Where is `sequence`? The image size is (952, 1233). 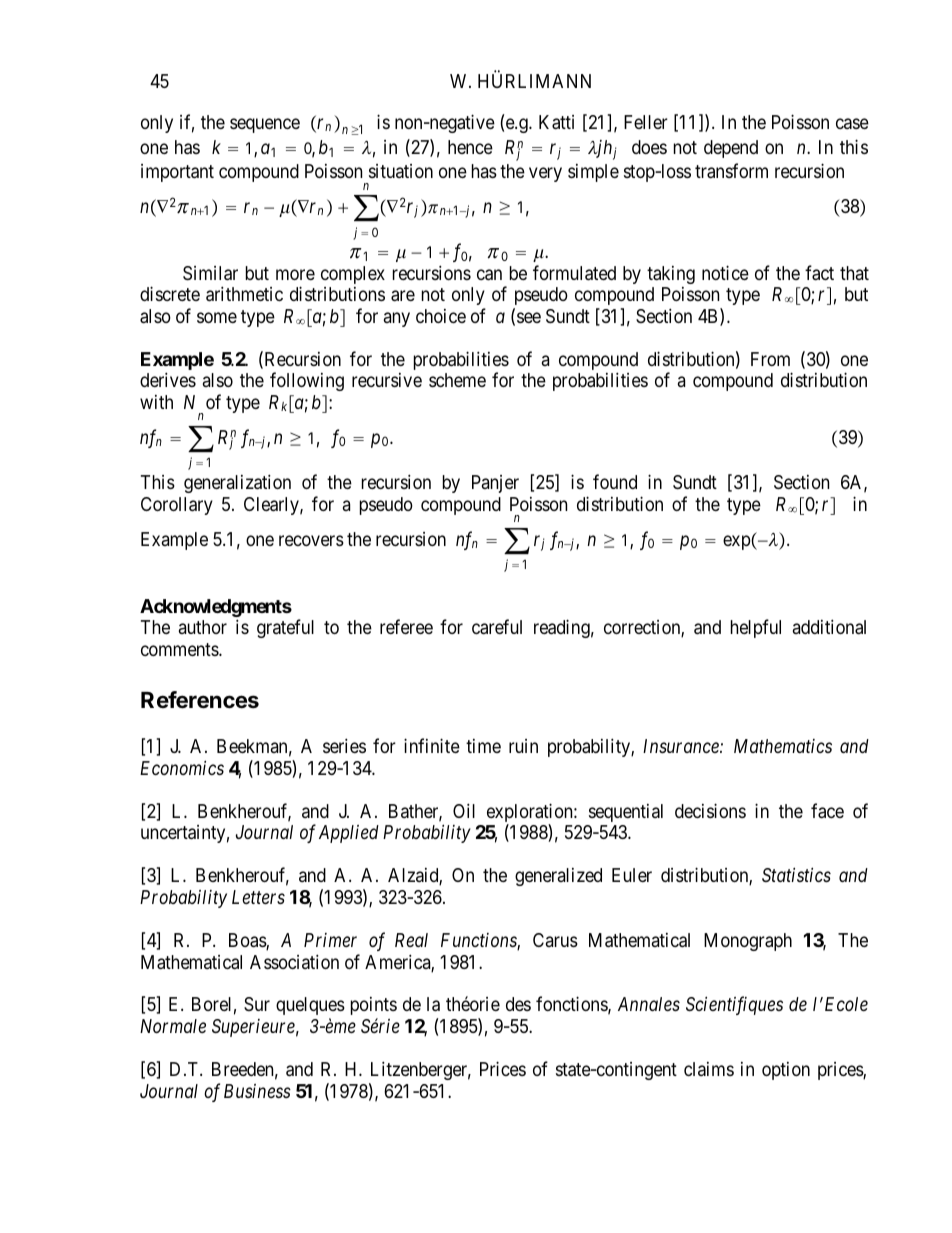
sequence is located at coordinates (265, 125).
